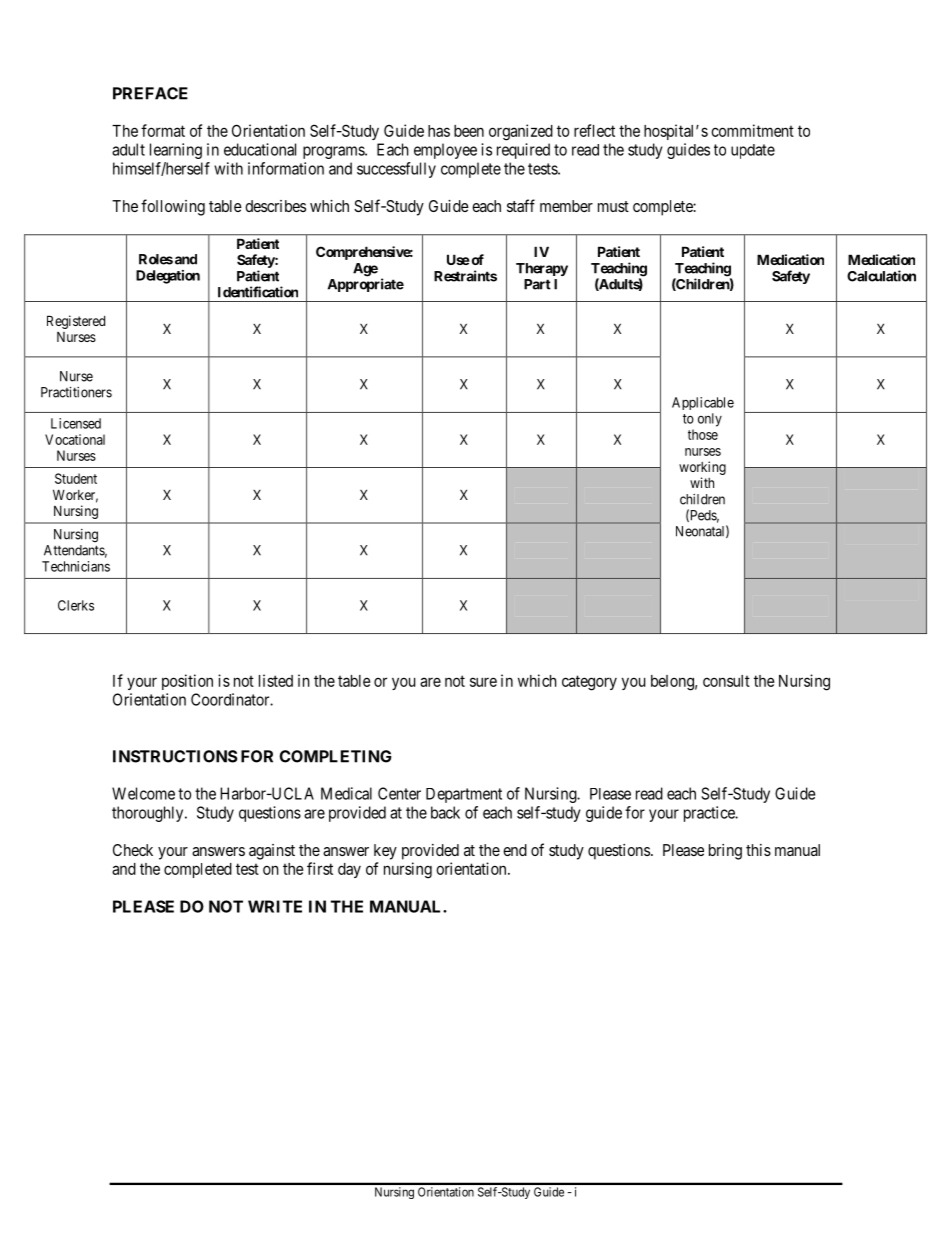 The image size is (952, 1233). Describe the element at coordinates (168, 277) in the screenshot. I see `Delegation` at that location.
